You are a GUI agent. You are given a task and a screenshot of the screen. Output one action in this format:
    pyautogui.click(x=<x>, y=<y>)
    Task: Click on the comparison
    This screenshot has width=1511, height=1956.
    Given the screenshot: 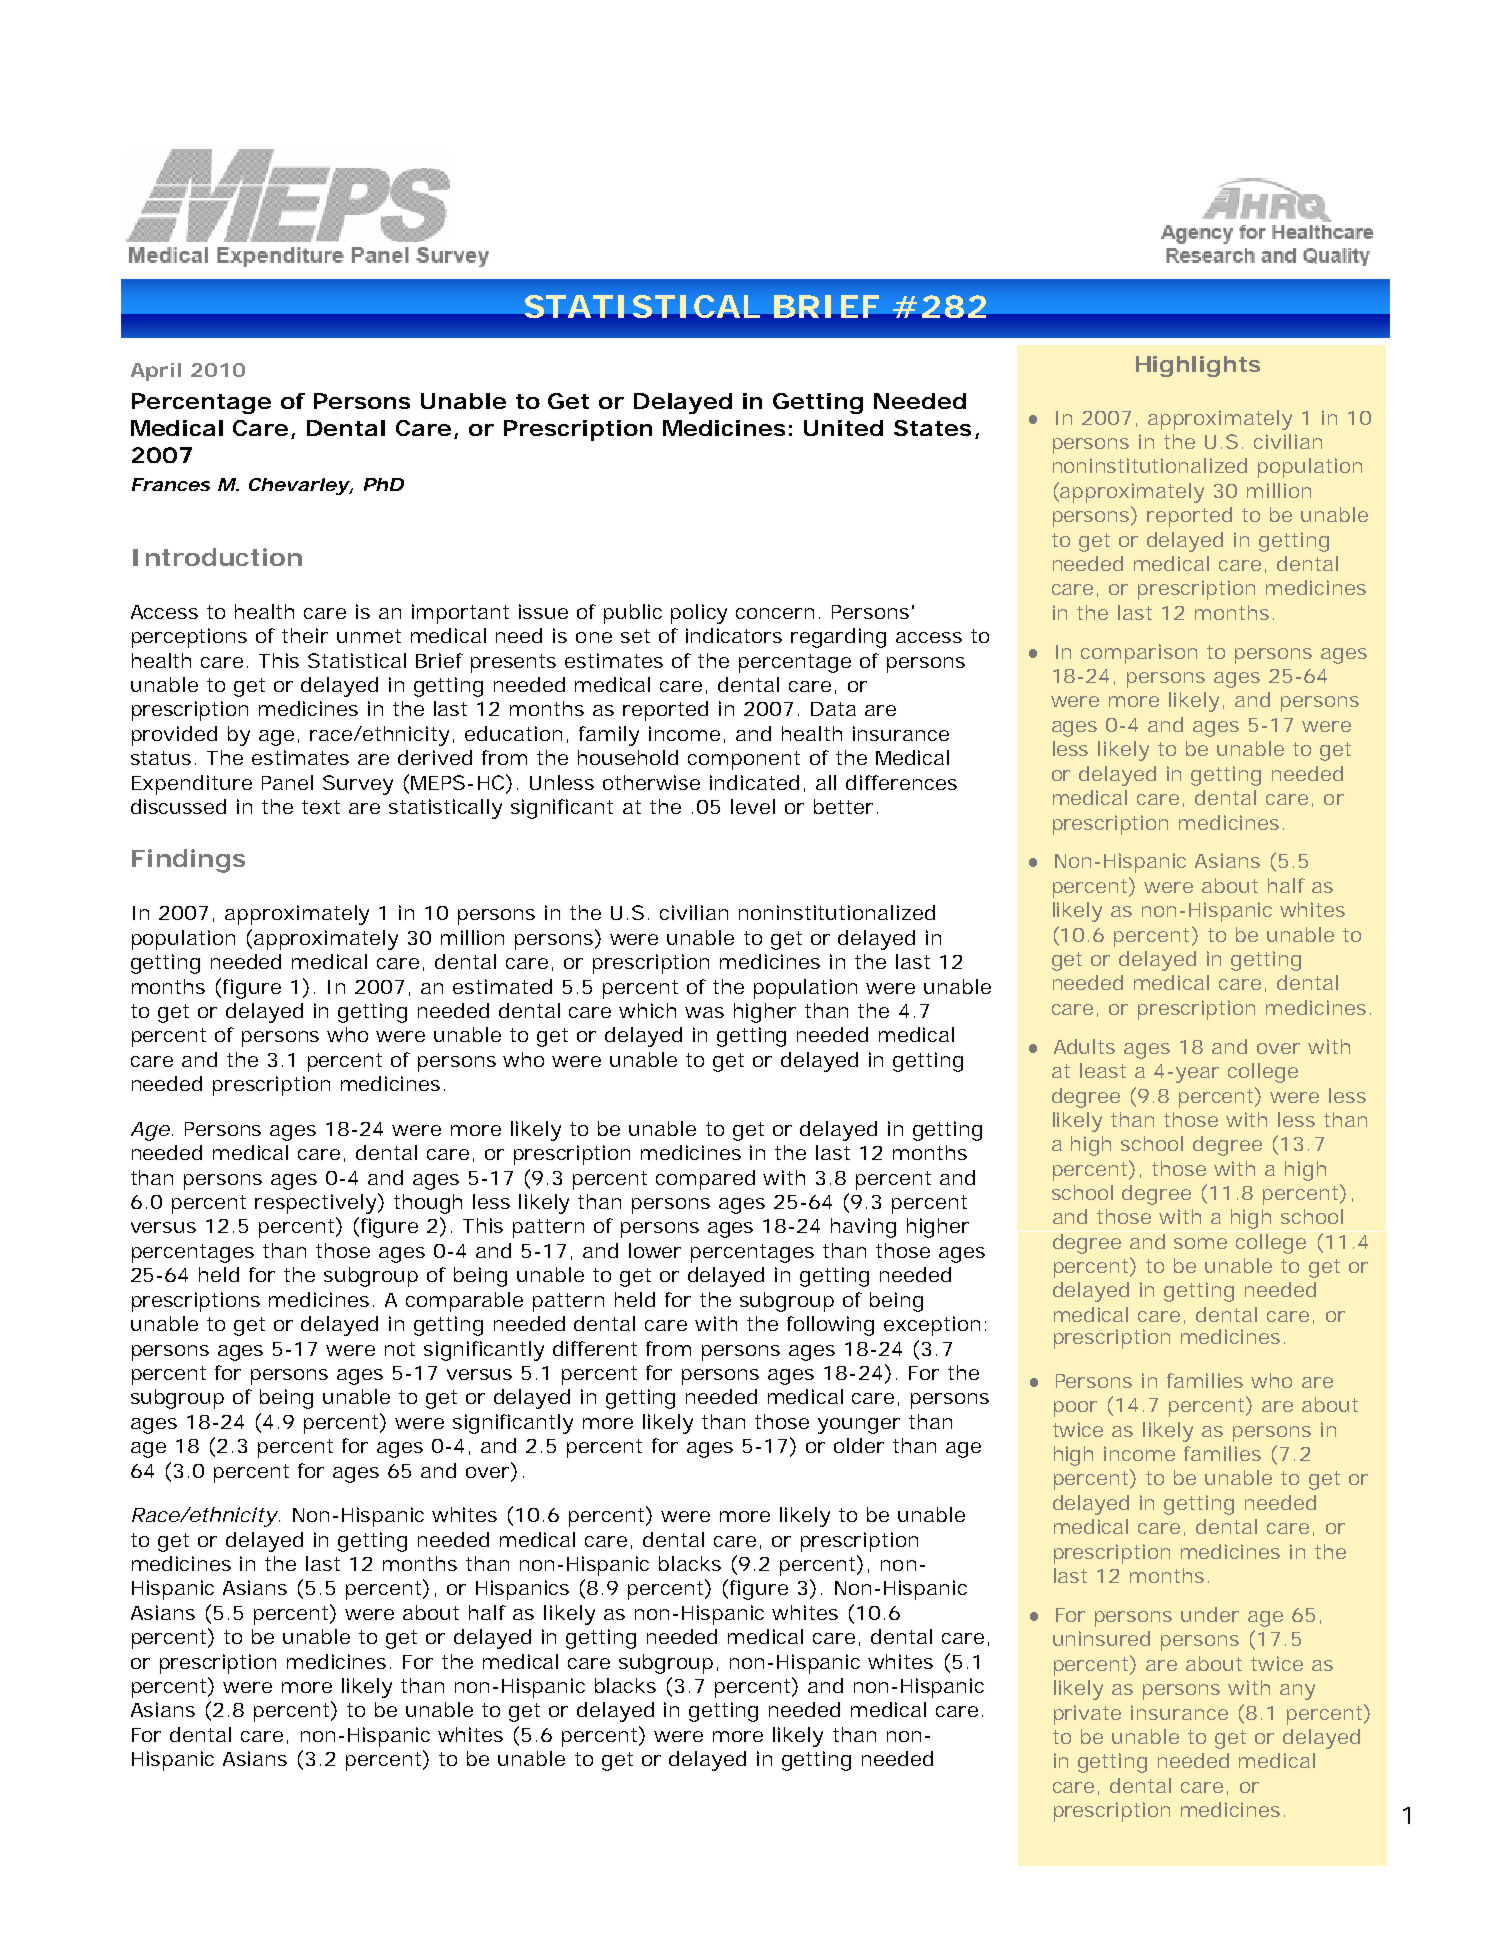 What is the action you would take?
    pyautogui.click(x=1139, y=654)
